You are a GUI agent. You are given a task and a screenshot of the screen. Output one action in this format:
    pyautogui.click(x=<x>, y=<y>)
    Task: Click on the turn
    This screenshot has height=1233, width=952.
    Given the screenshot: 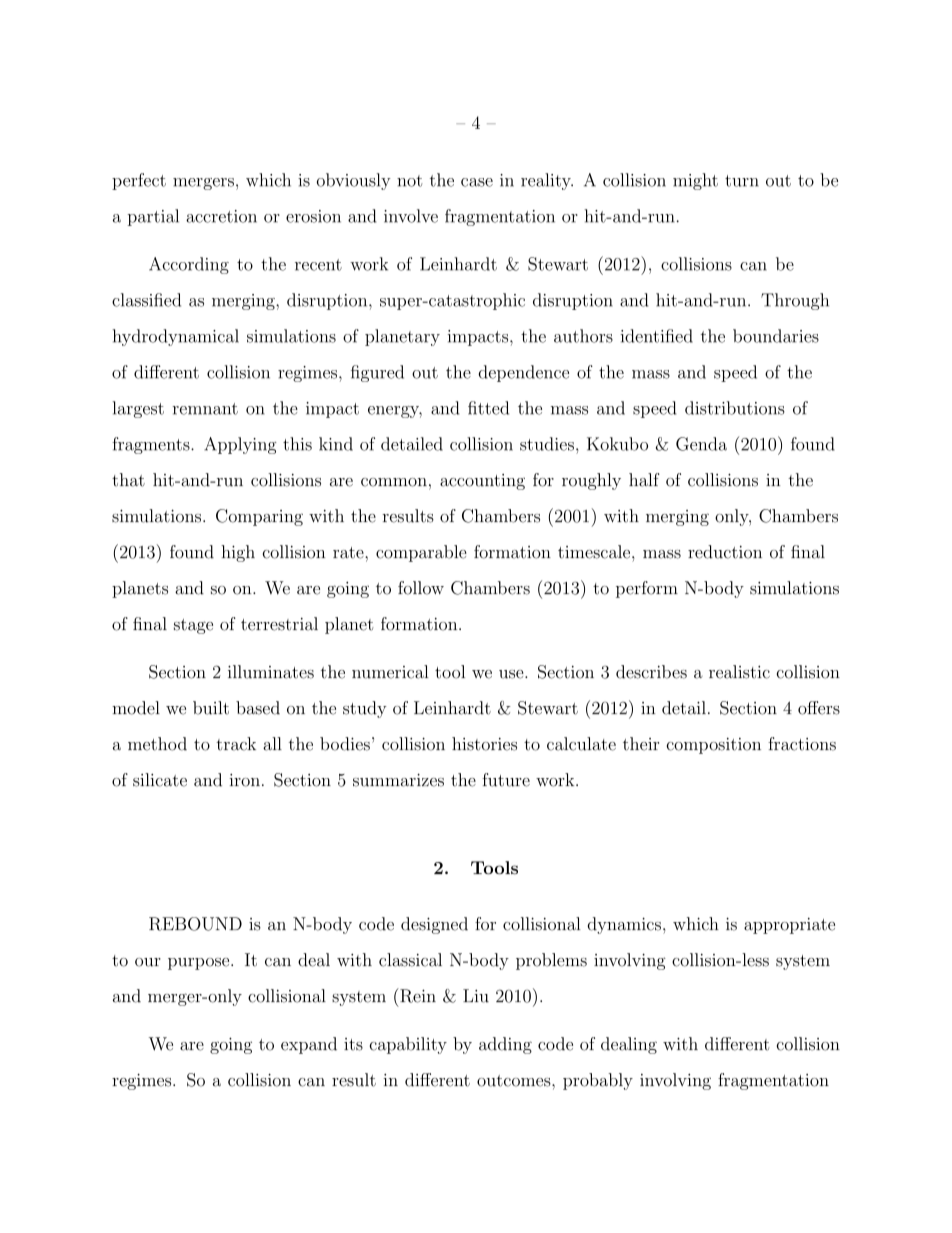 What is the action you would take?
    pyautogui.click(x=742, y=181)
